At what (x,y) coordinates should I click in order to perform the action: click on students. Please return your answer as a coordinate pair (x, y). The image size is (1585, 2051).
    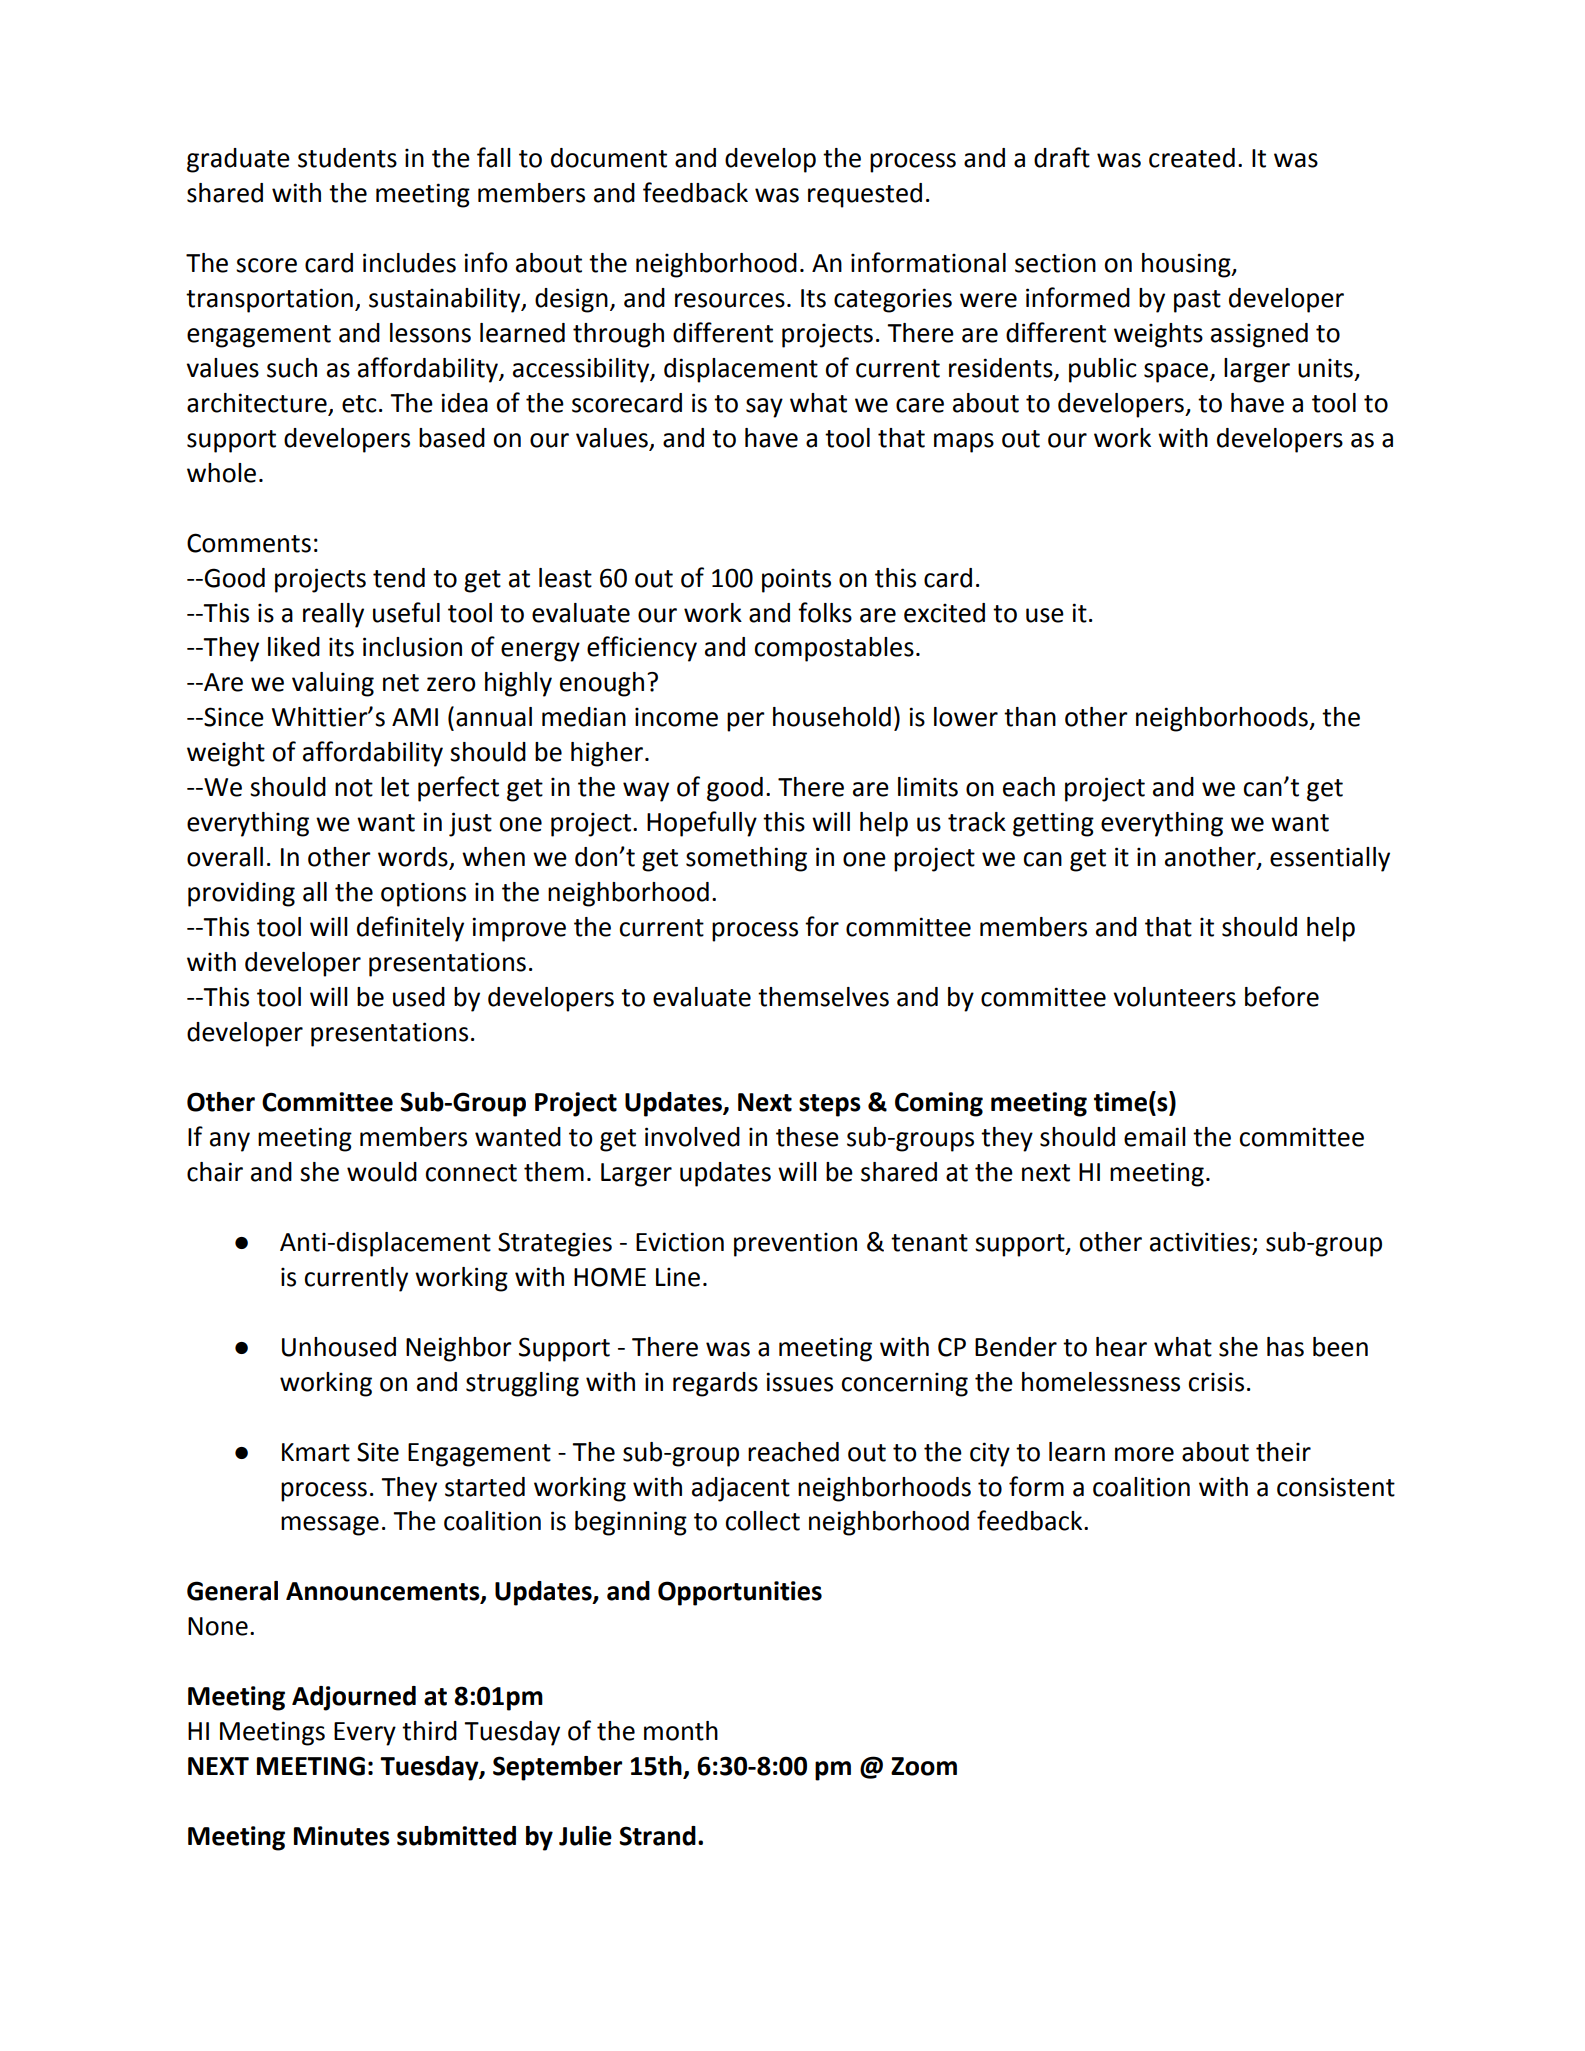
    Looking at the image, I should click on (347, 158).
